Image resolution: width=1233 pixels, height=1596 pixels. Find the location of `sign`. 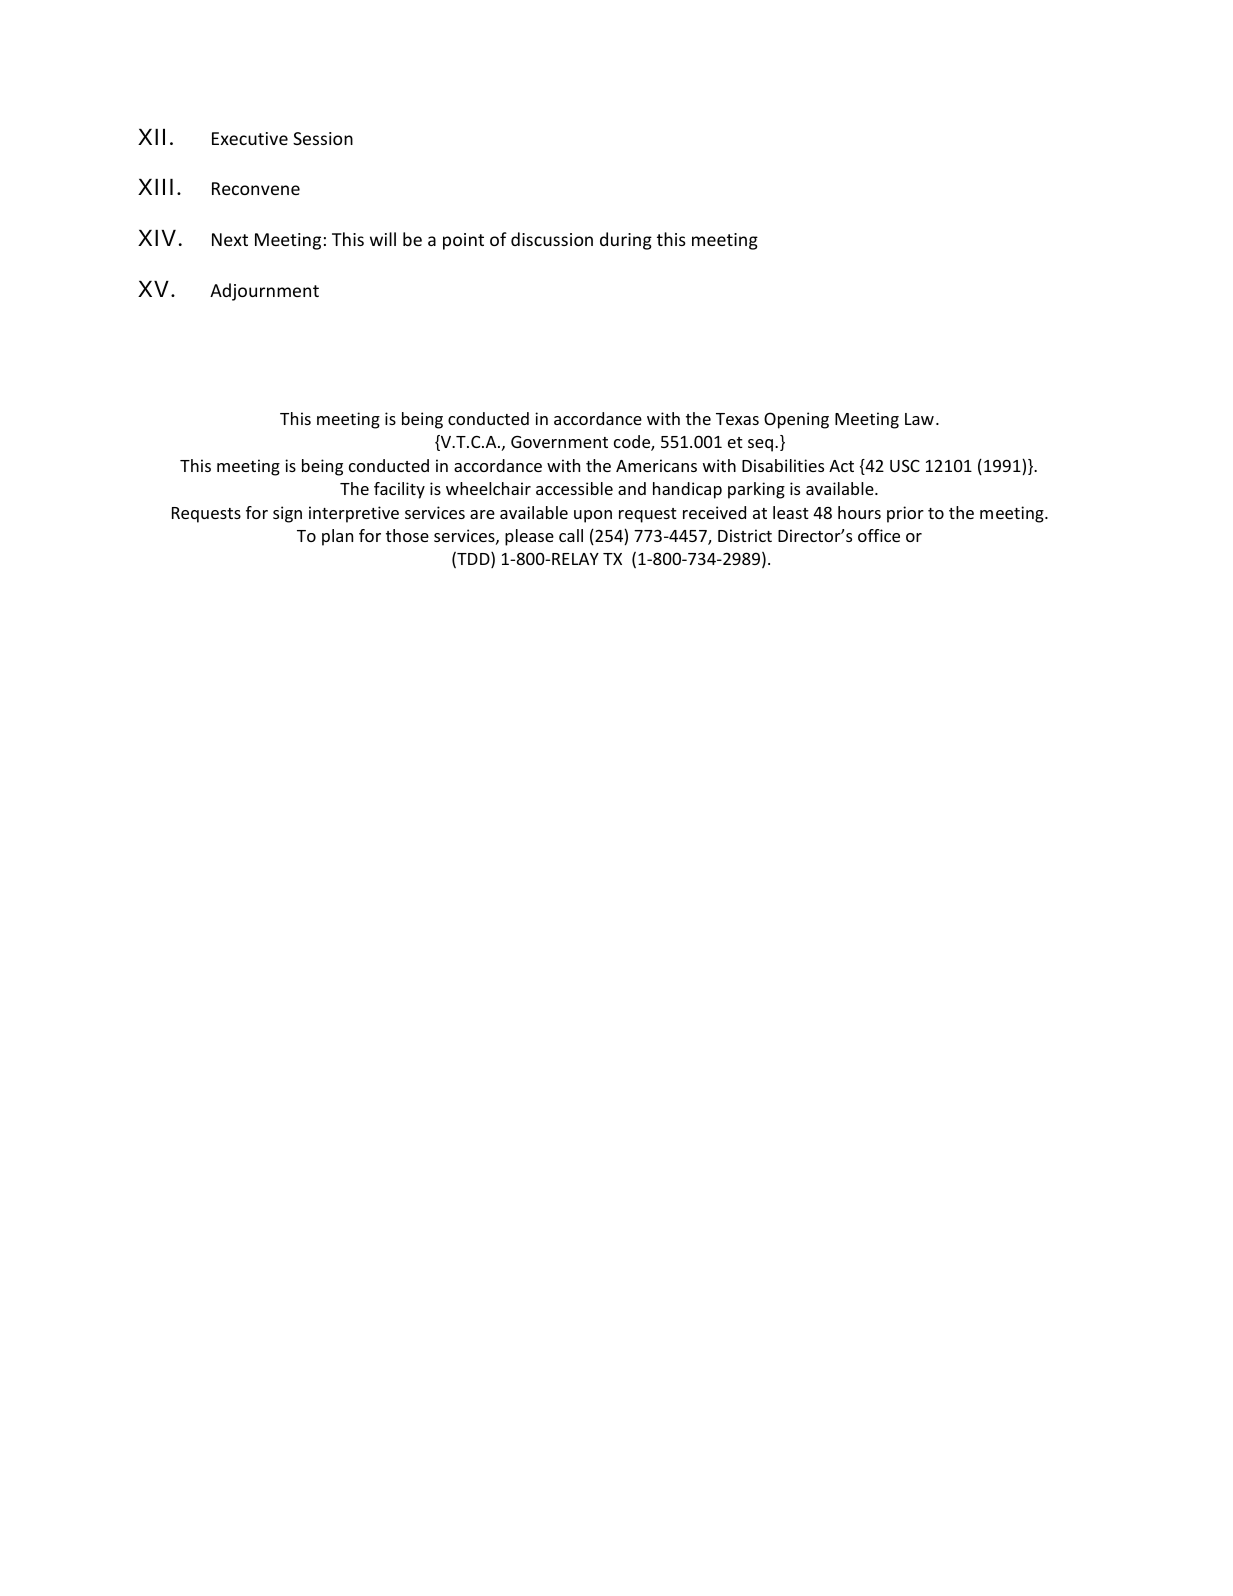

sign is located at coordinates (287, 514).
